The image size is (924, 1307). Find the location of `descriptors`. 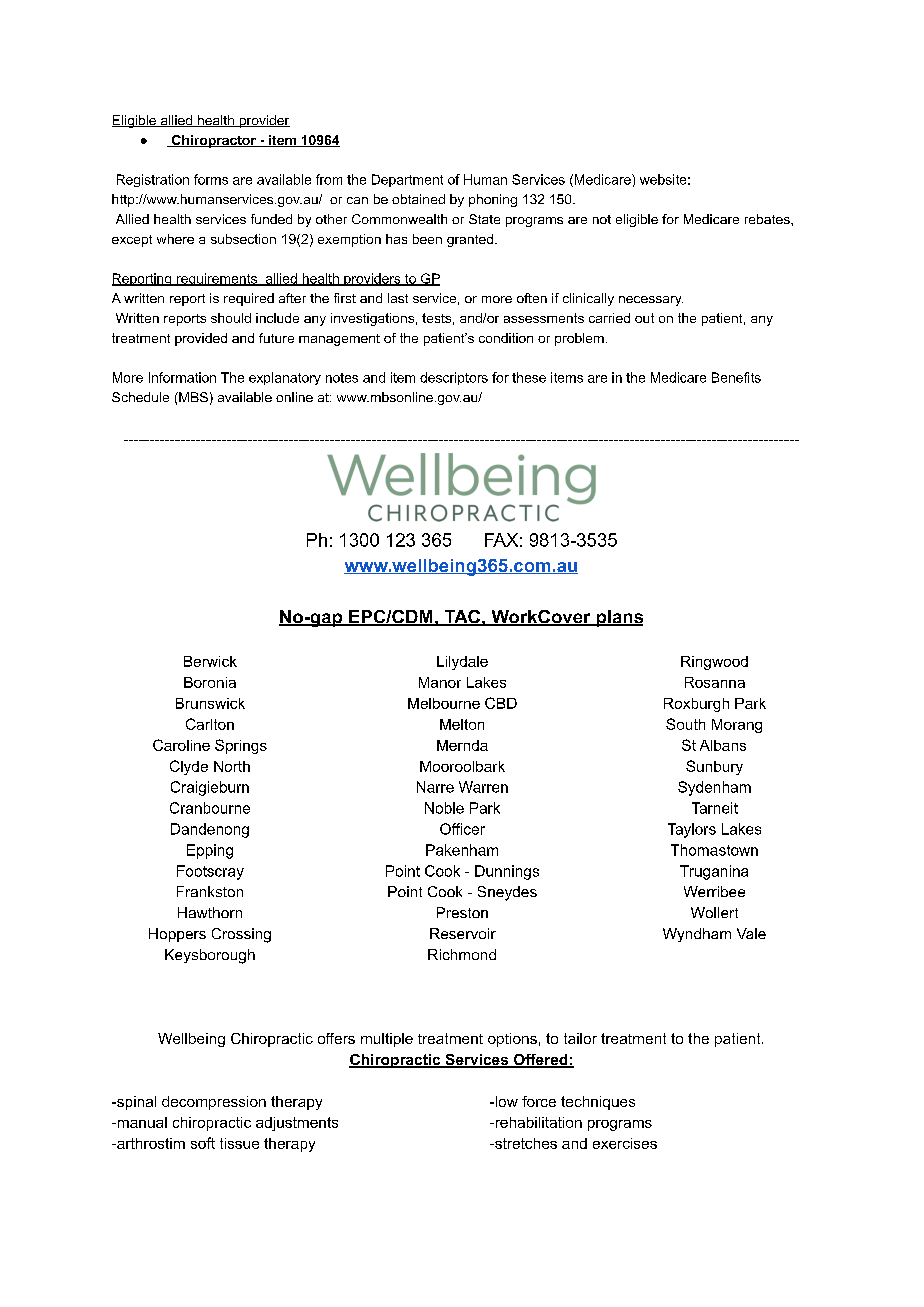

descriptors is located at coordinates (454, 378).
